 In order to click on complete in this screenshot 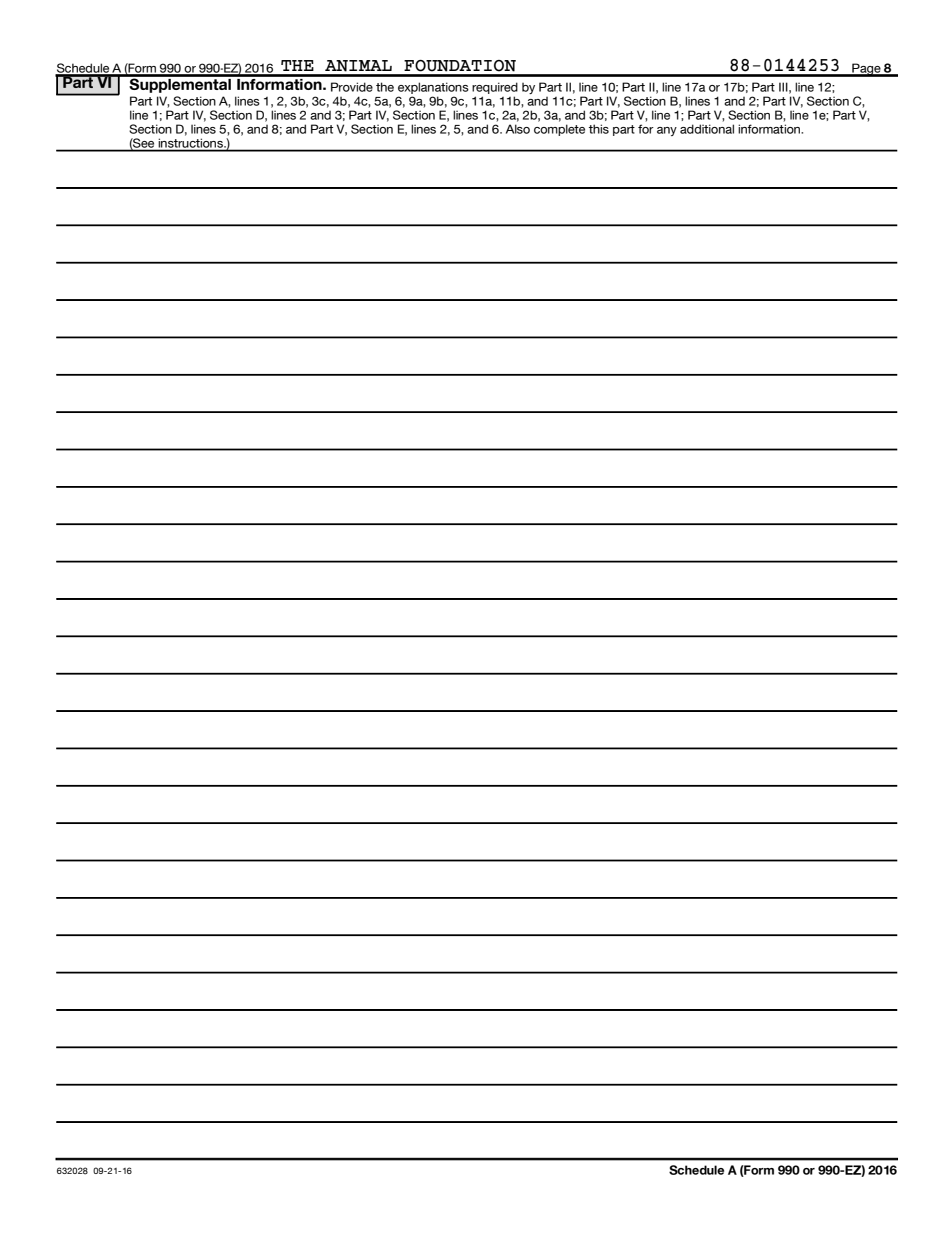, I will do `click(559, 130)`.
